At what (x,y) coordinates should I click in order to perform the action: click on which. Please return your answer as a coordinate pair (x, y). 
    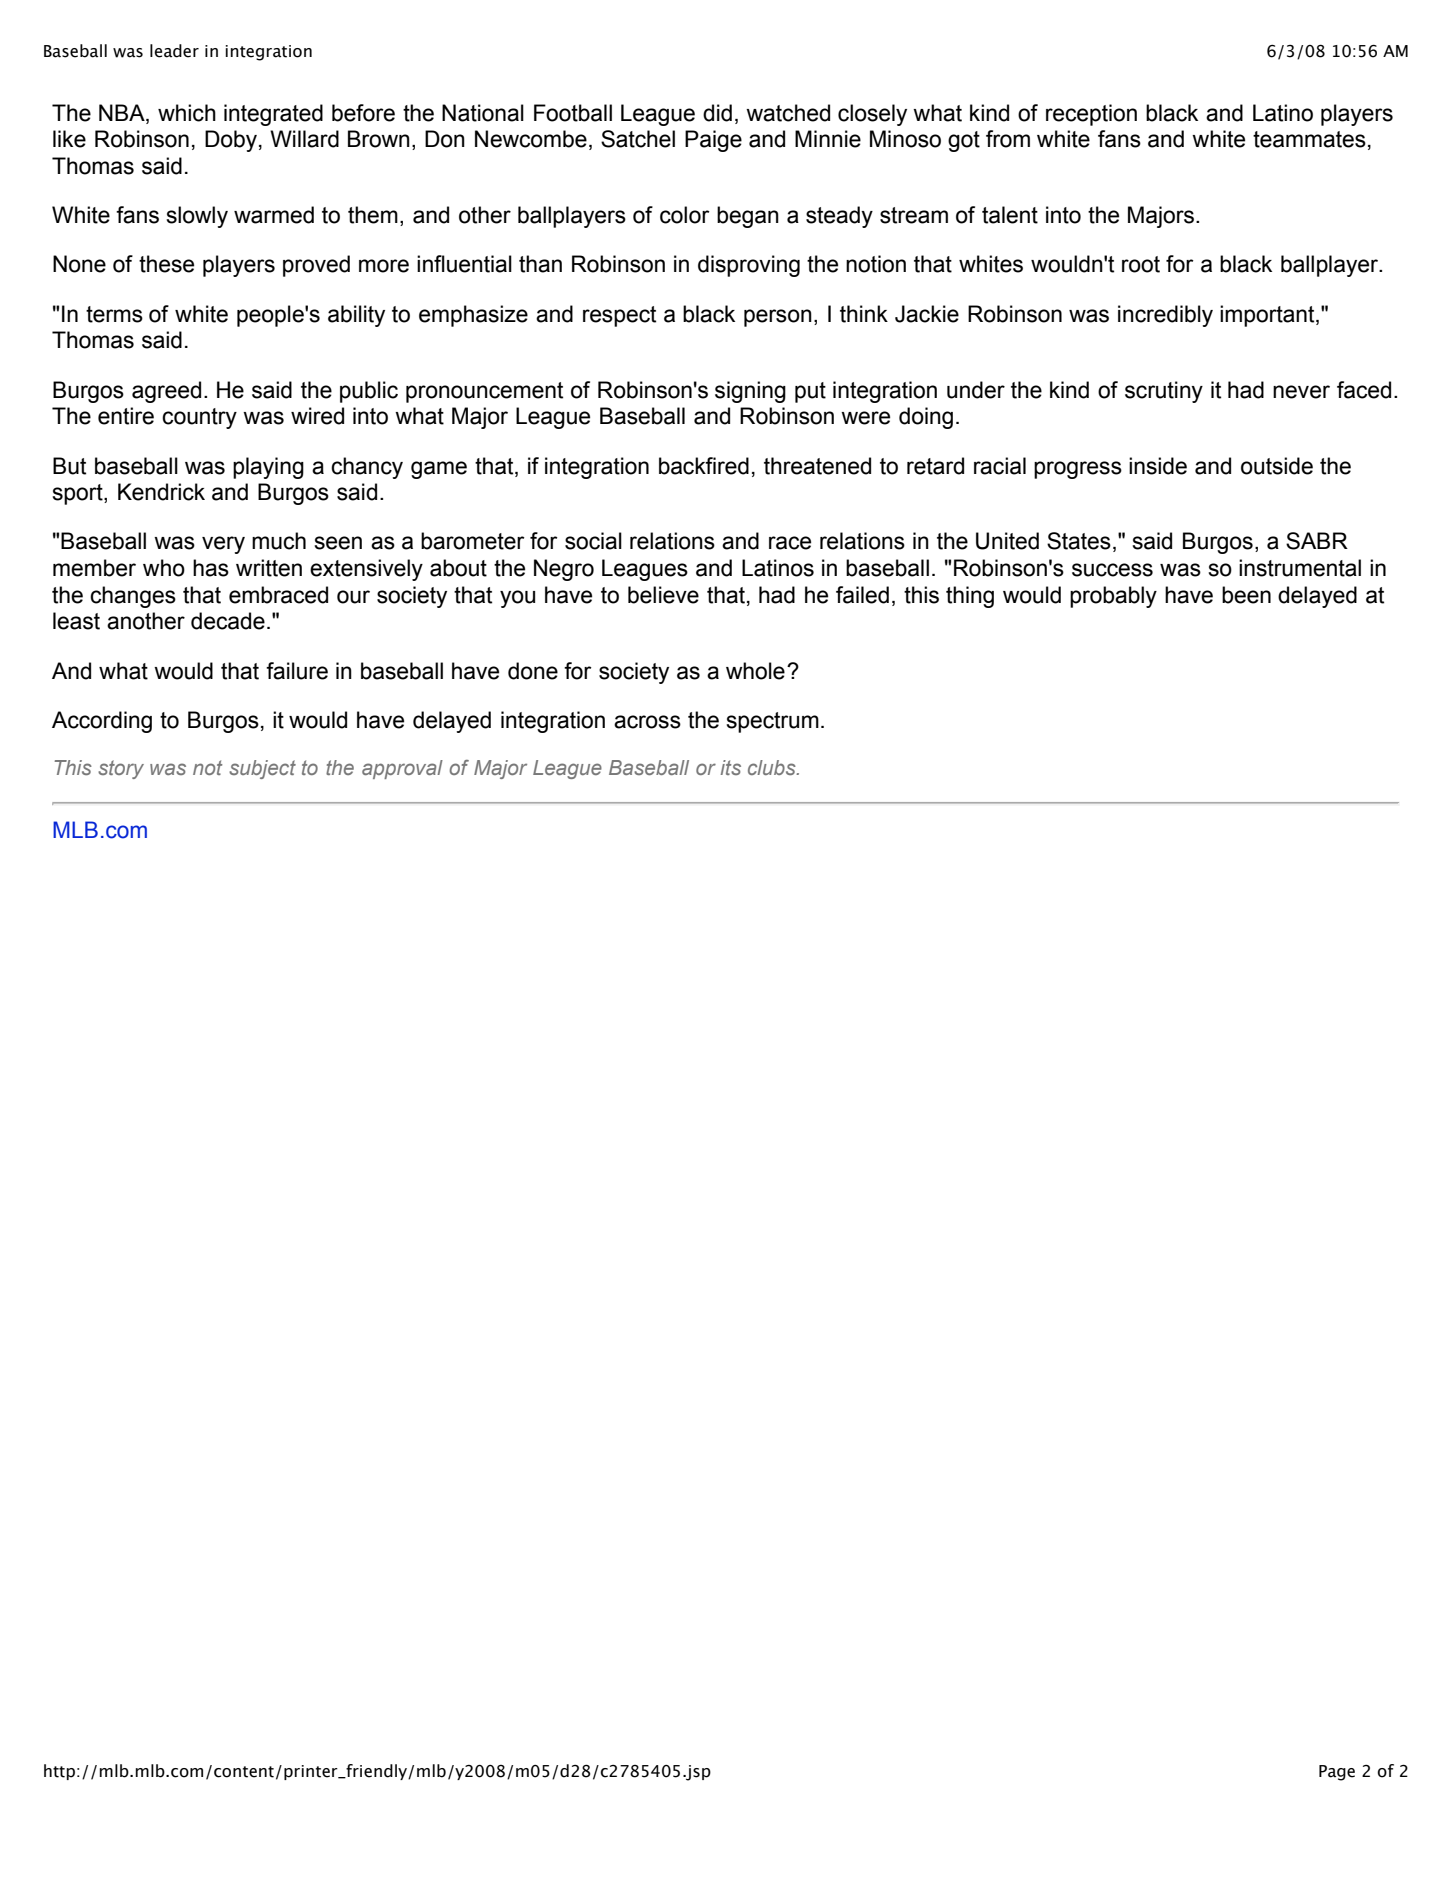
    Looking at the image, I should click on (187, 113).
